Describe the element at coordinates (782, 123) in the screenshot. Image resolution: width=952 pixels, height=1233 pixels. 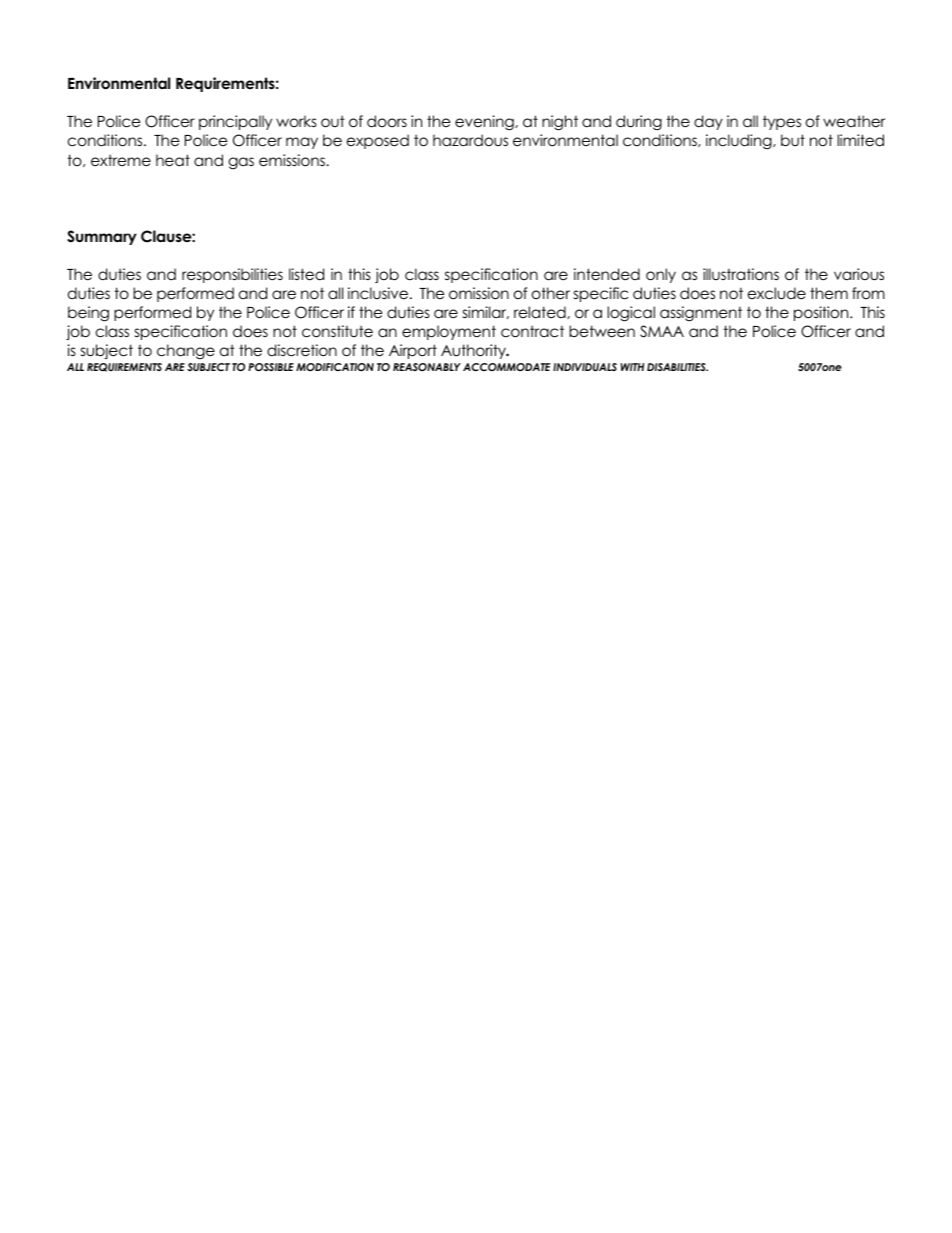
I see `types` at that location.
